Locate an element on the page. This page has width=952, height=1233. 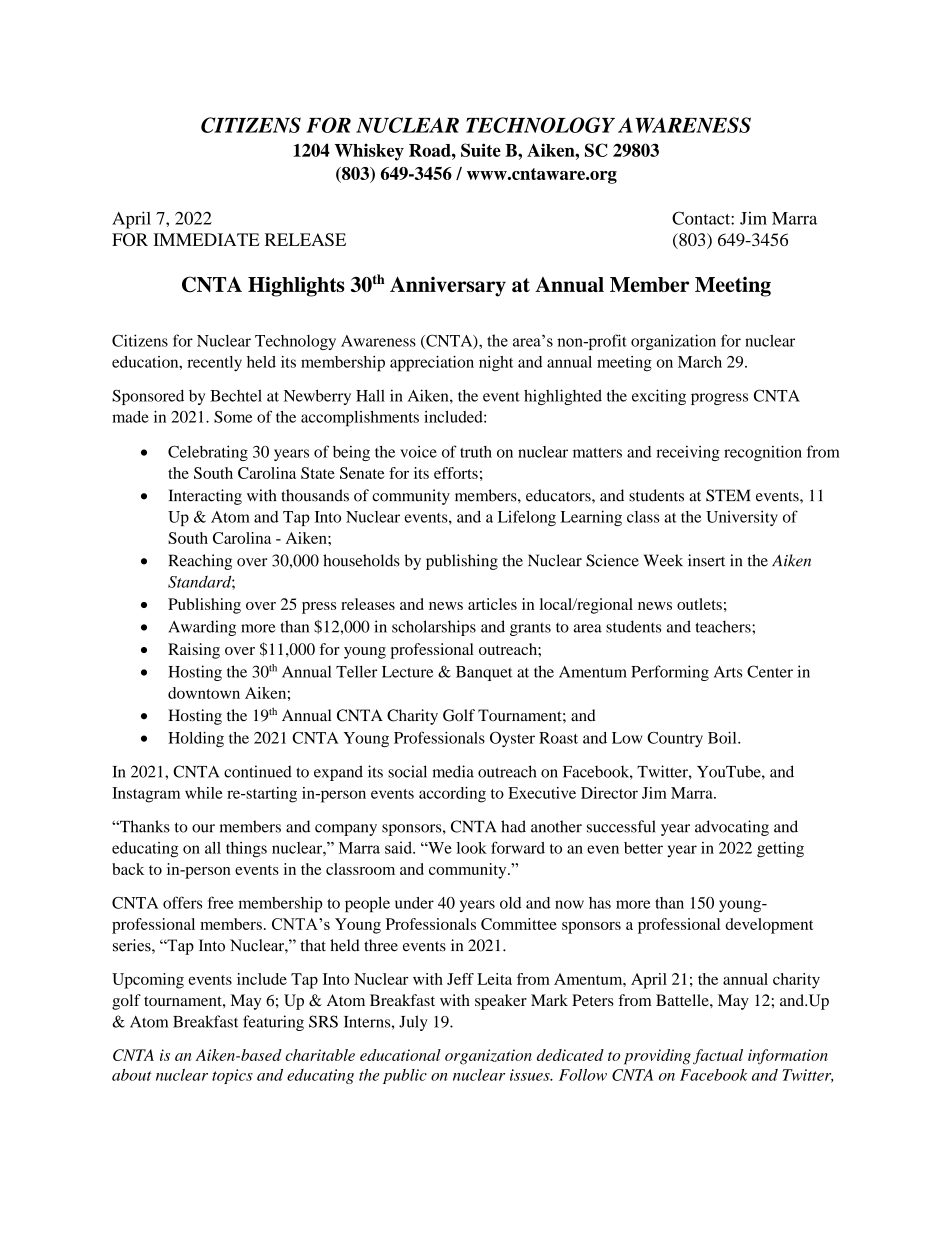
Suite is located at coordinates (481, 150).
